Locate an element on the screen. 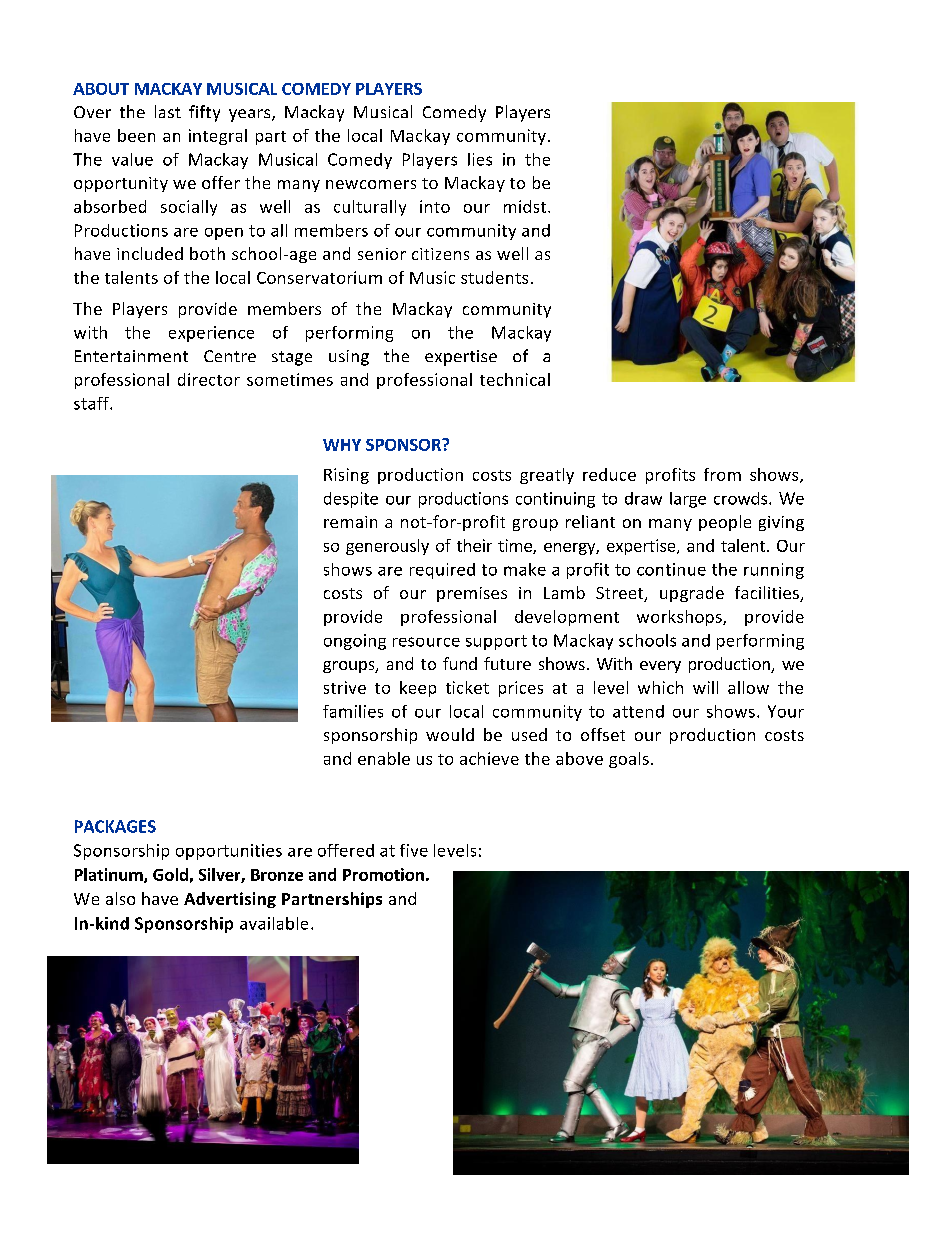  newcomers is located at coordinates (371, 184).
